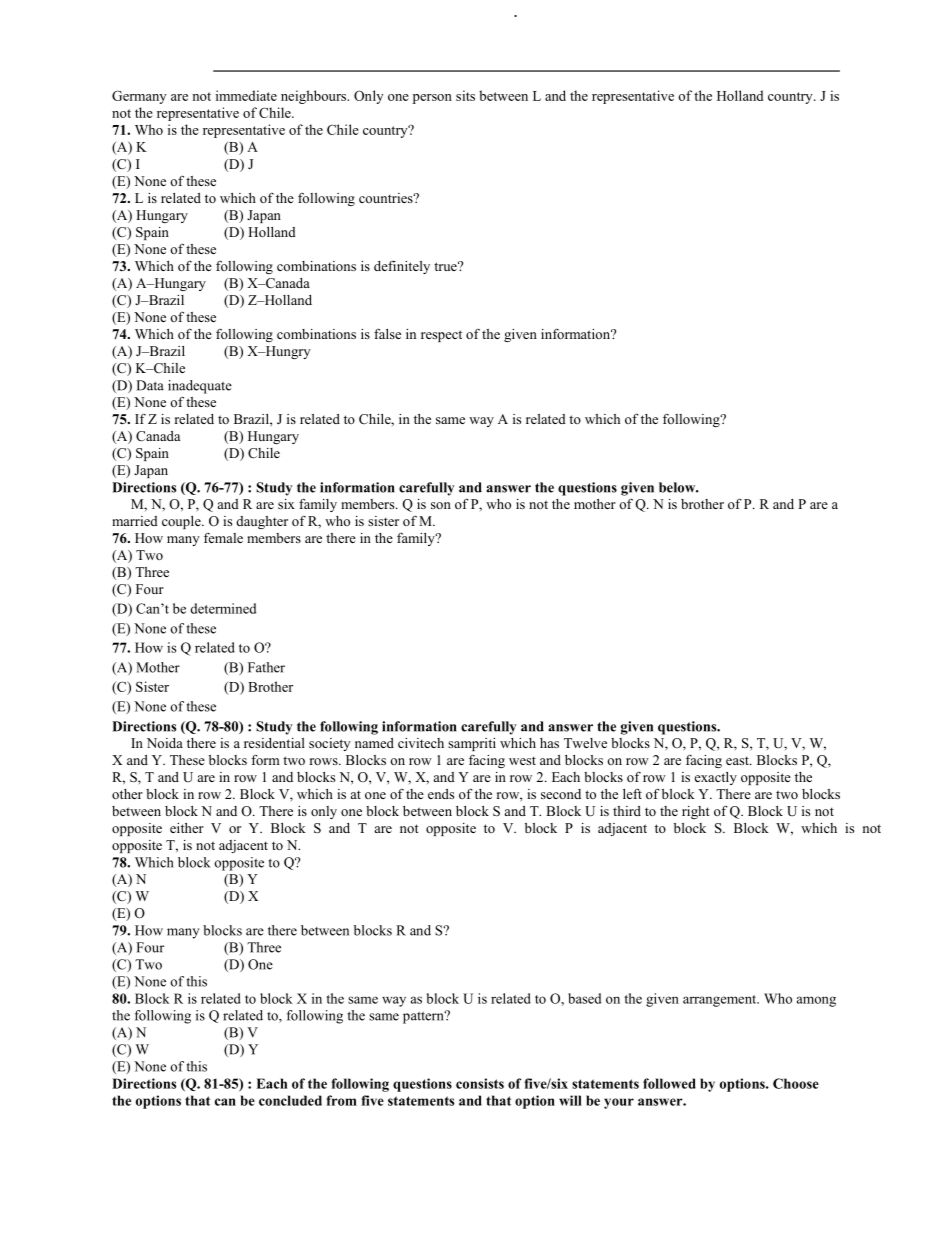  What do you see at coordinates (246, 95) in the document?
I see `immediate` at bounding box center [246, 95].
